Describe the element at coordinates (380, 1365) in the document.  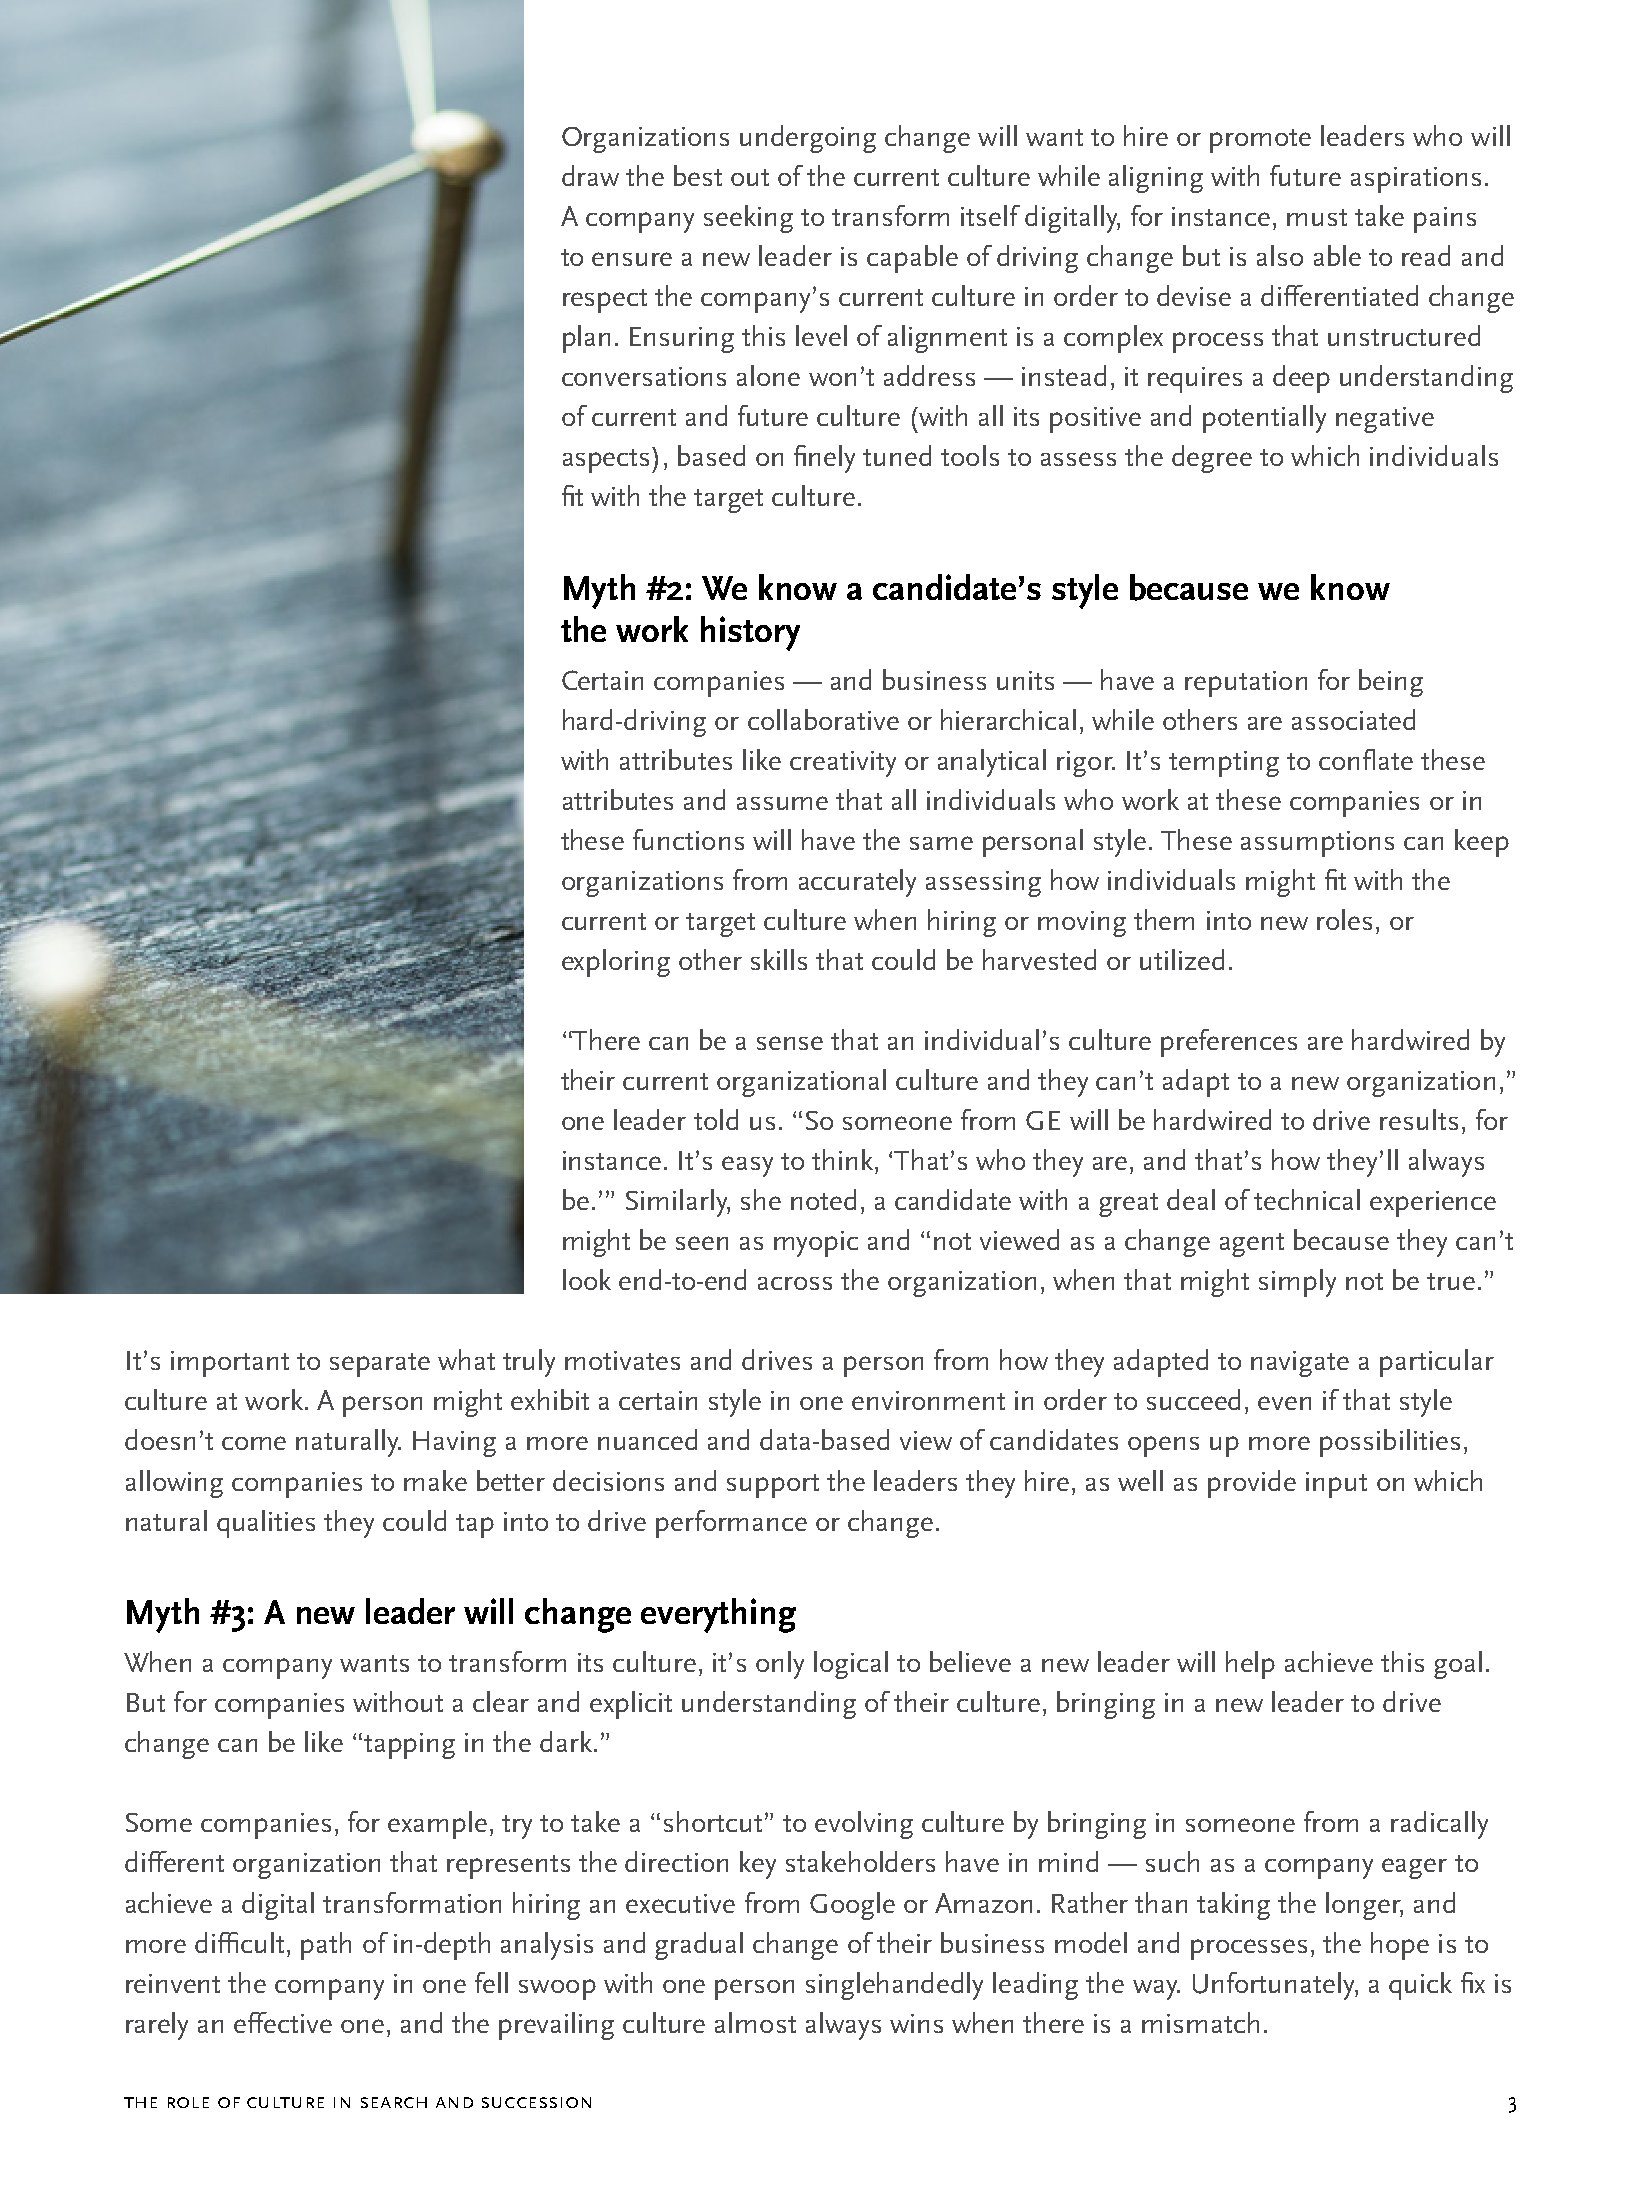
I see `separate` at that location.
